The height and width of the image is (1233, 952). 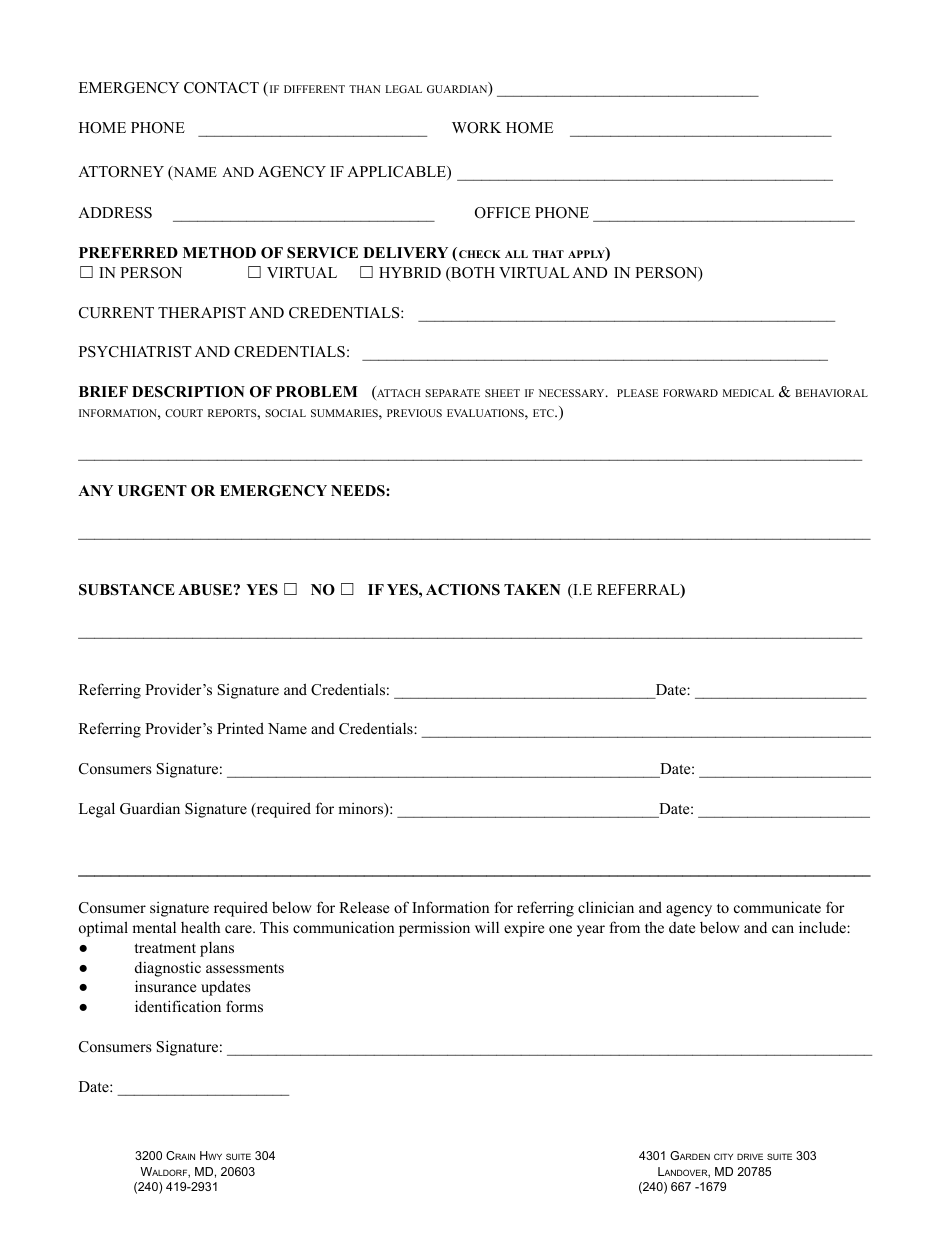 What do you see at coordinates (777, 907) in the image?
I see `communicate` at bounding box center [777, 907].
